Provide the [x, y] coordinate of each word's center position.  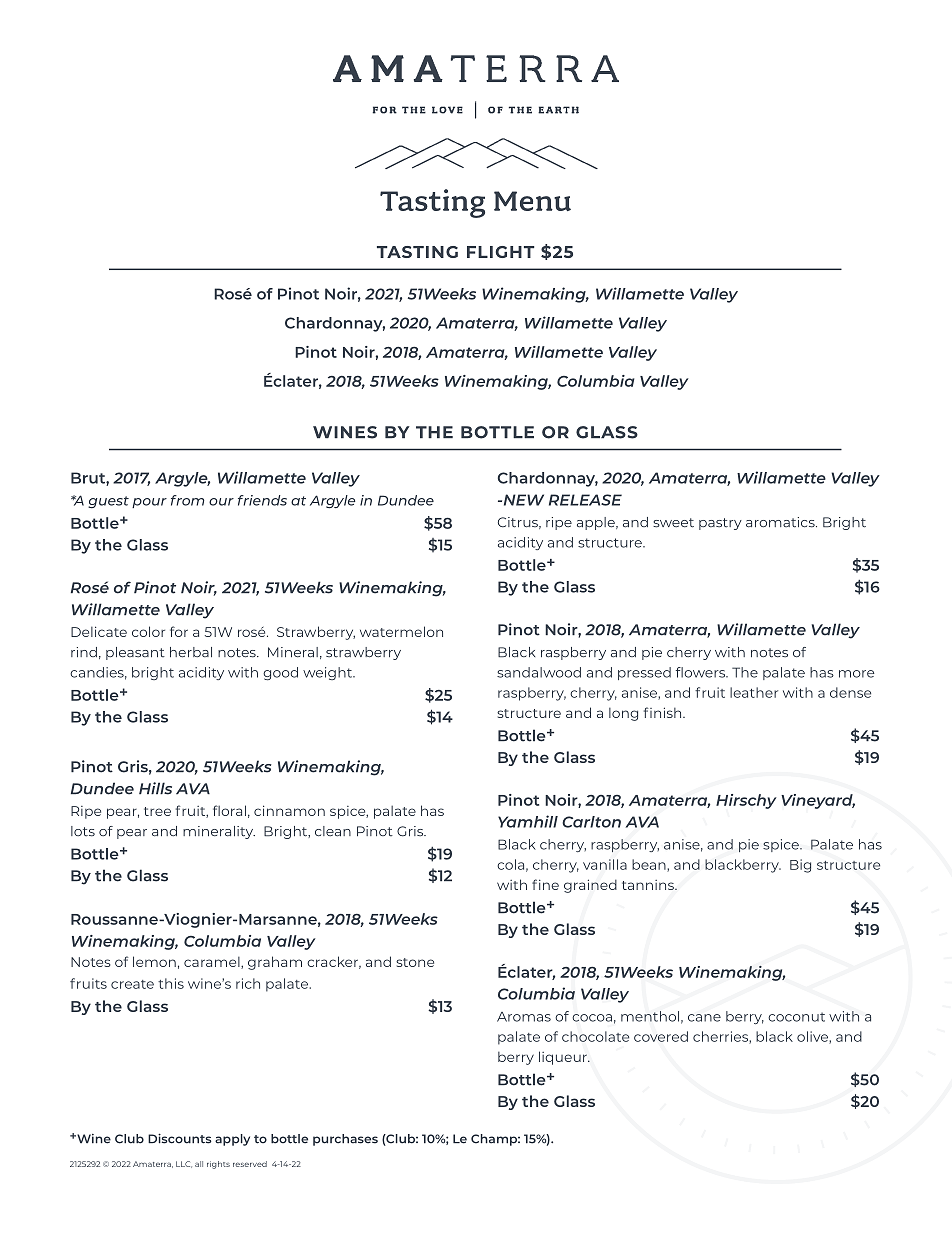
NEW [522, 500]
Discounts [180, 1138]
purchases [345, 1140]
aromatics [781, 522]
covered [661, 1036]
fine [545, 884]
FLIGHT [500, 252]
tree [157, 811]
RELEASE [585, 500]
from [187, 500]
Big [800, 866]
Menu [532, 201]
